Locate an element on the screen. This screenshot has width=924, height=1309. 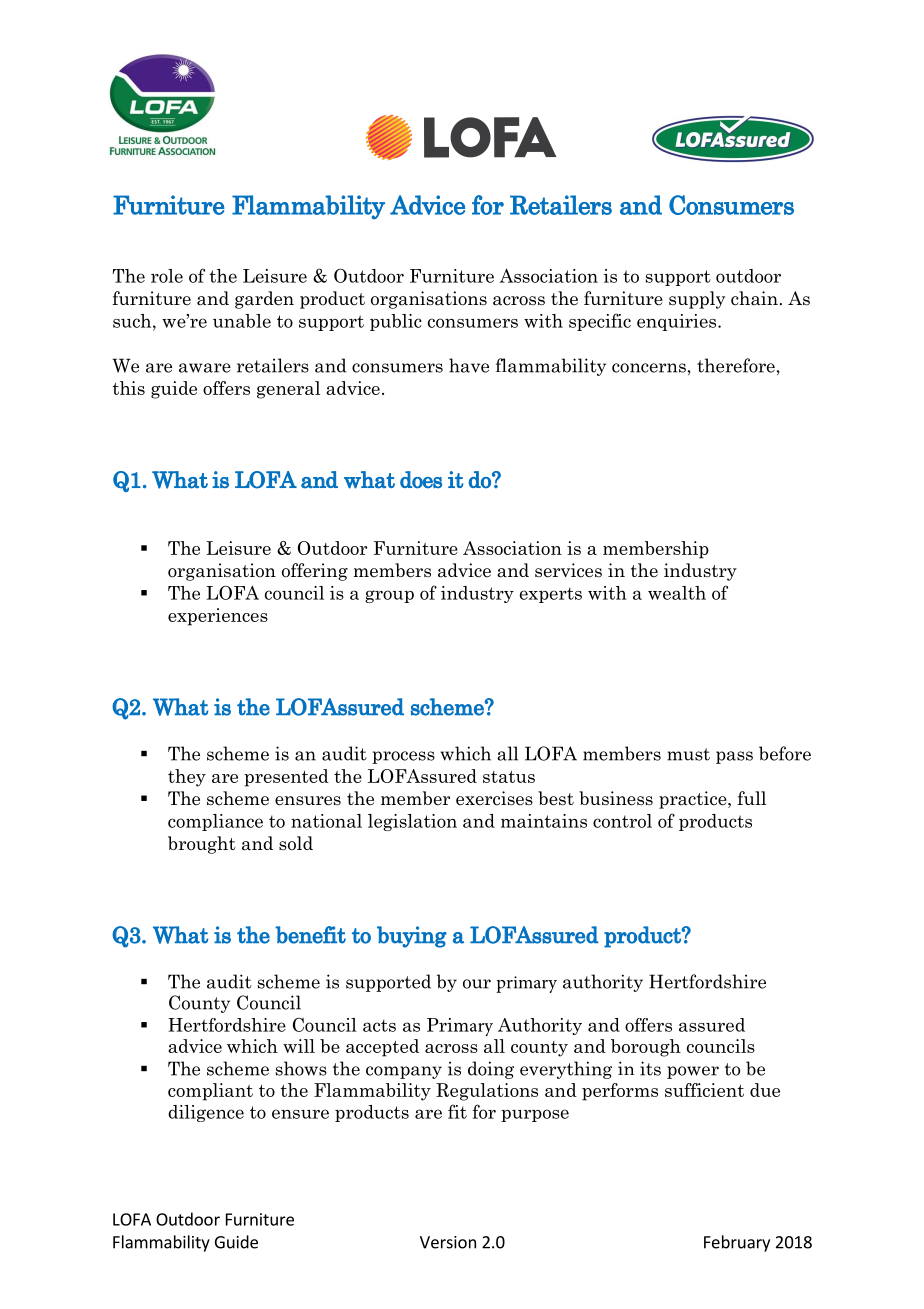
supply is located at coordinates (697, 300).
